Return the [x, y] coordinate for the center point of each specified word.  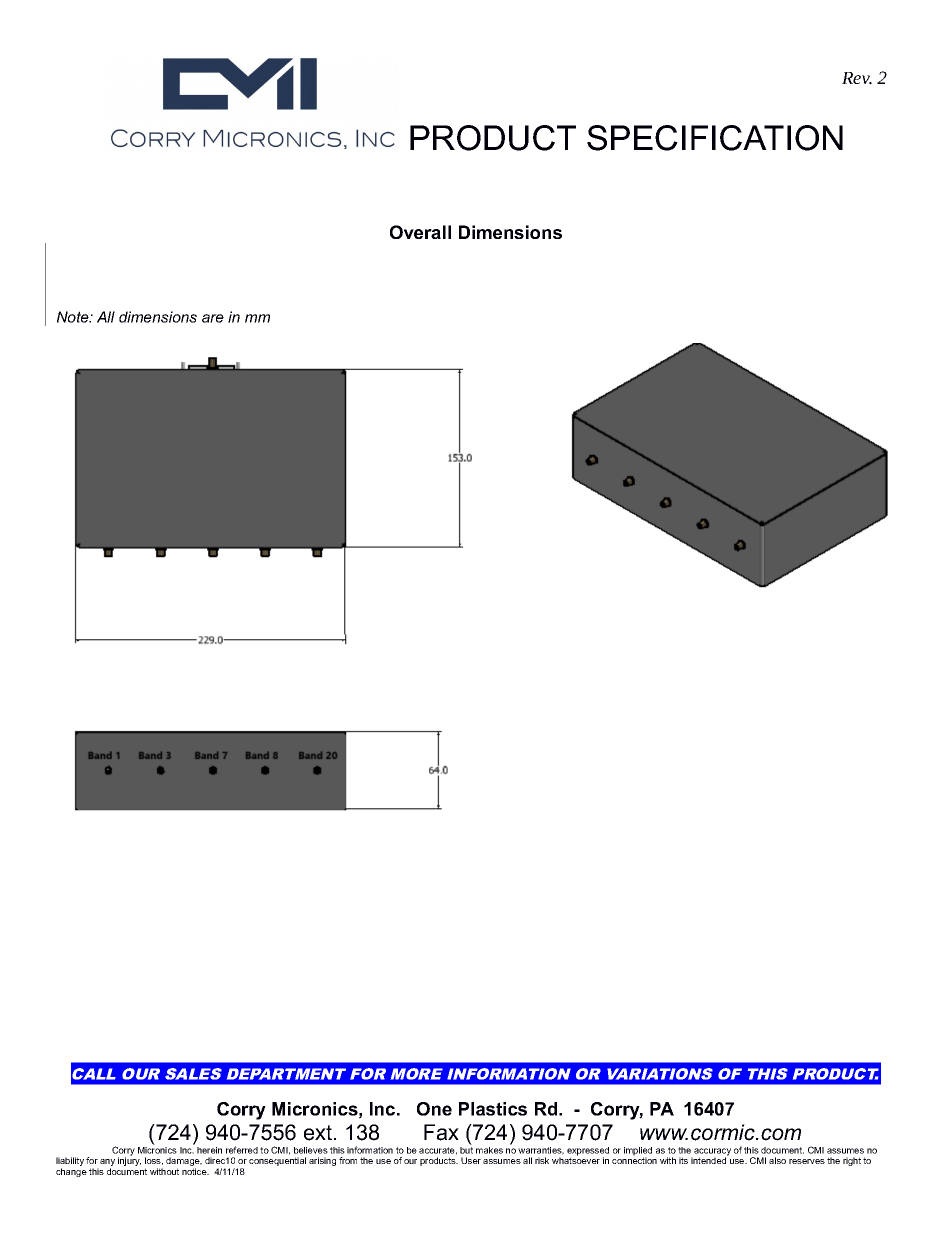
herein [209, 1150]
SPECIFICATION [715, 138]
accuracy [711, 1153]
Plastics [493, 1109]
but [466, 1149]
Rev [857, 78]
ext [318, 1133]
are [213, 318]
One [434, 1109]
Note [74, 317]
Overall [420, 232]
